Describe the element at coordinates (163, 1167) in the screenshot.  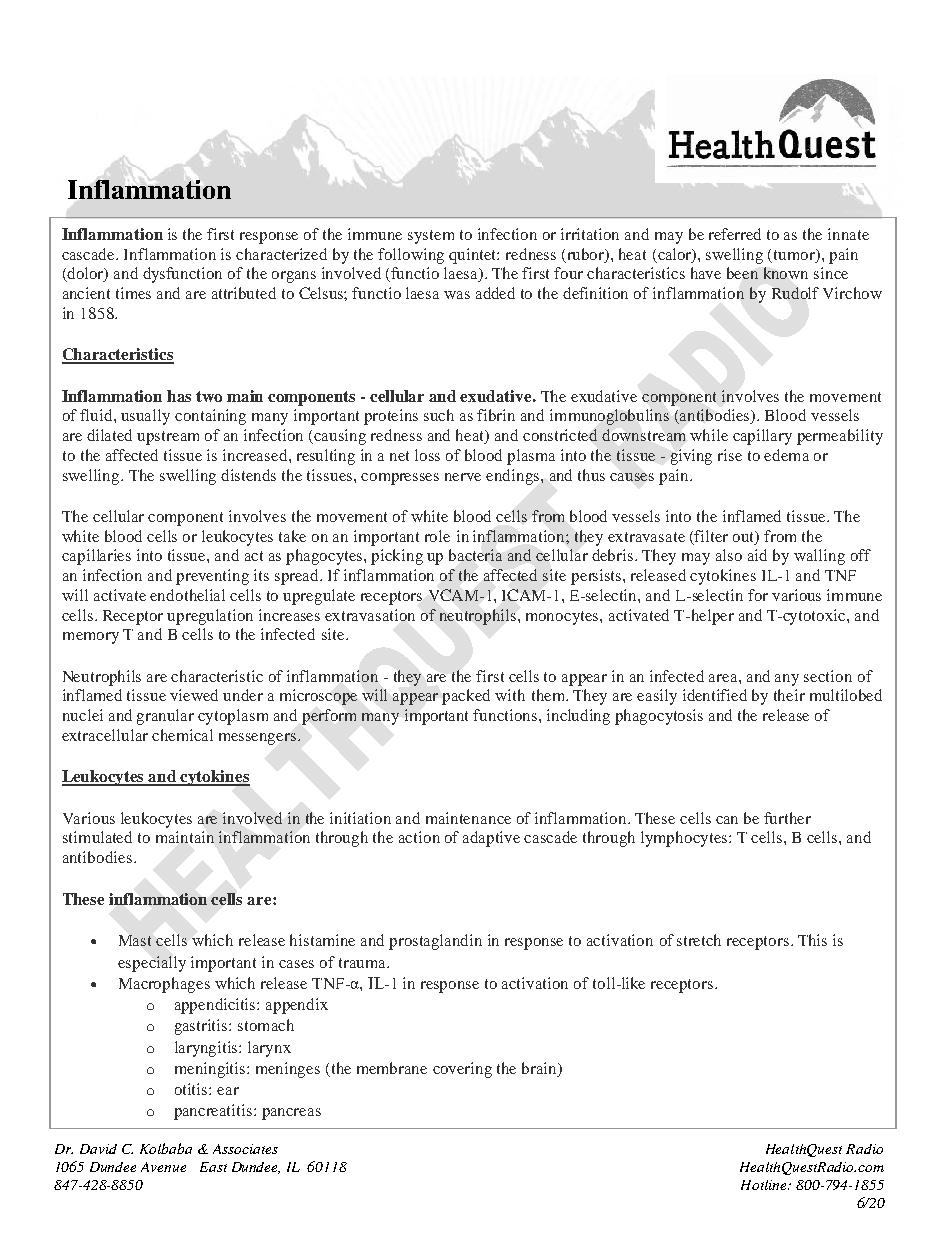
I see `Avenue` at that location.
